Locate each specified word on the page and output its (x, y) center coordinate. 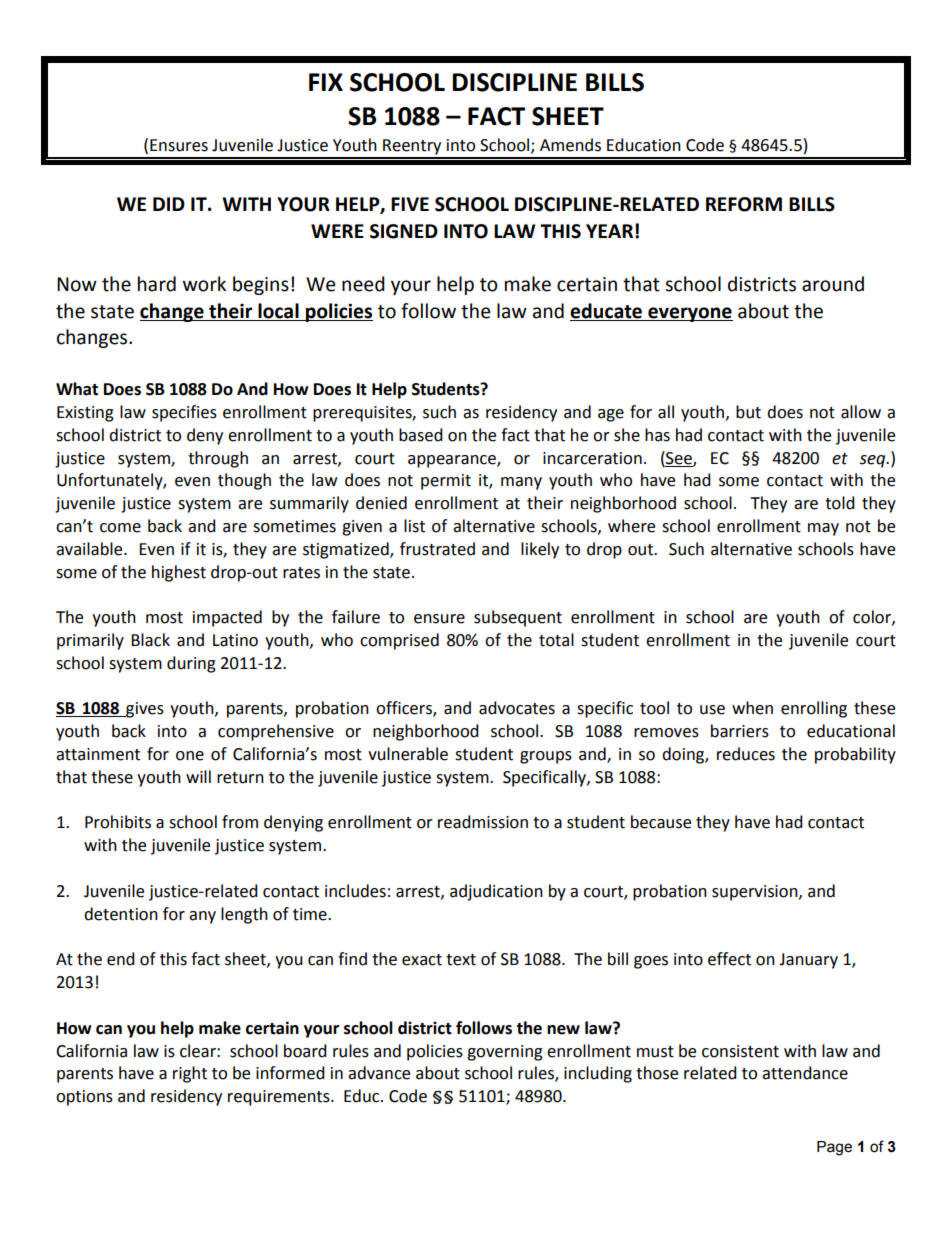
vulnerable (408, 754)
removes (666, 733)
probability (855, 755)
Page (834, 1148)
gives (144, 710)
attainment (98, 754)
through (218, 459)
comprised (399, 641)
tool (654, 708)
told (840, 503)
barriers (740, 731)
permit (446, 482)
